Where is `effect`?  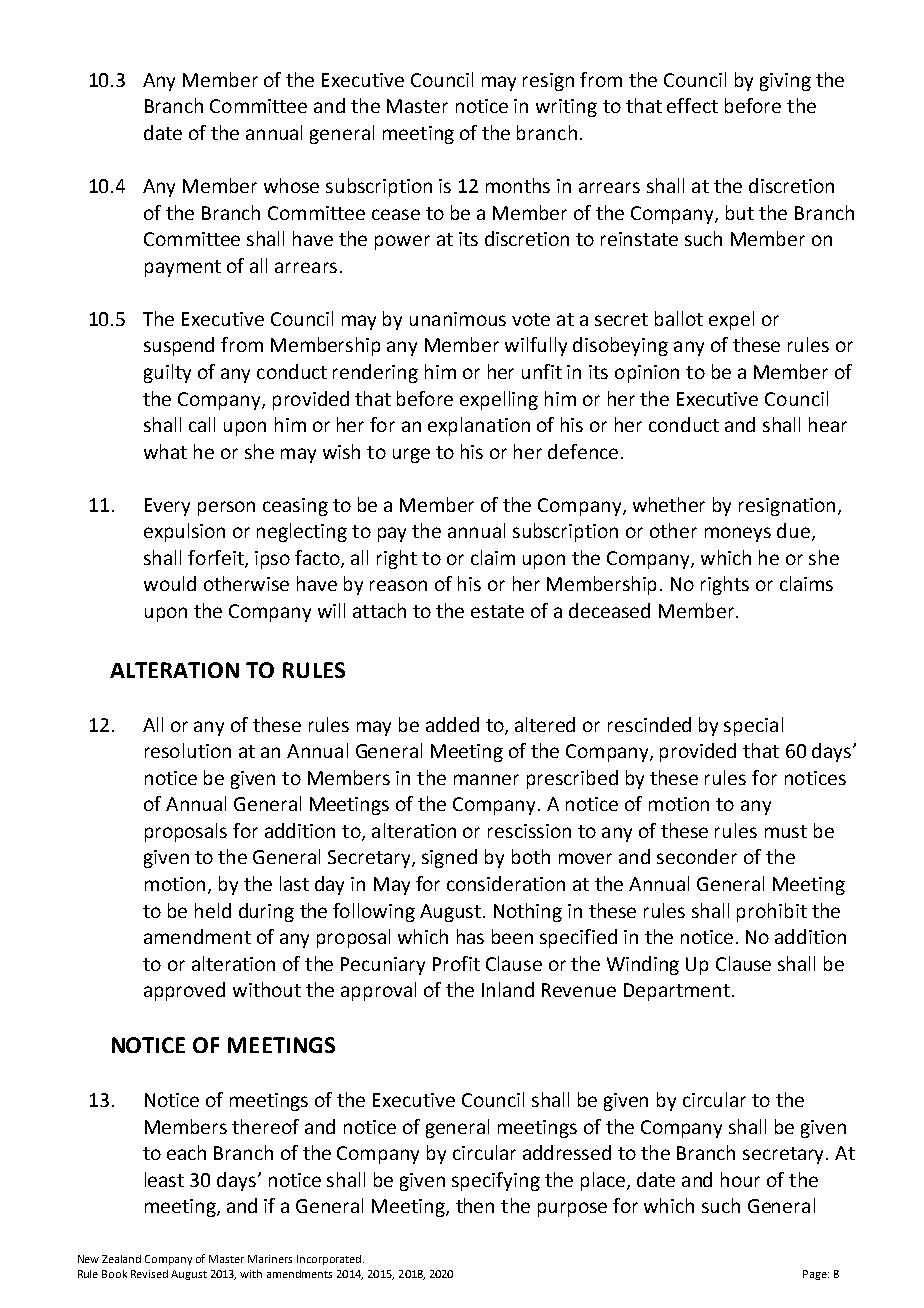
effect is located at coordinates (692, 105).
